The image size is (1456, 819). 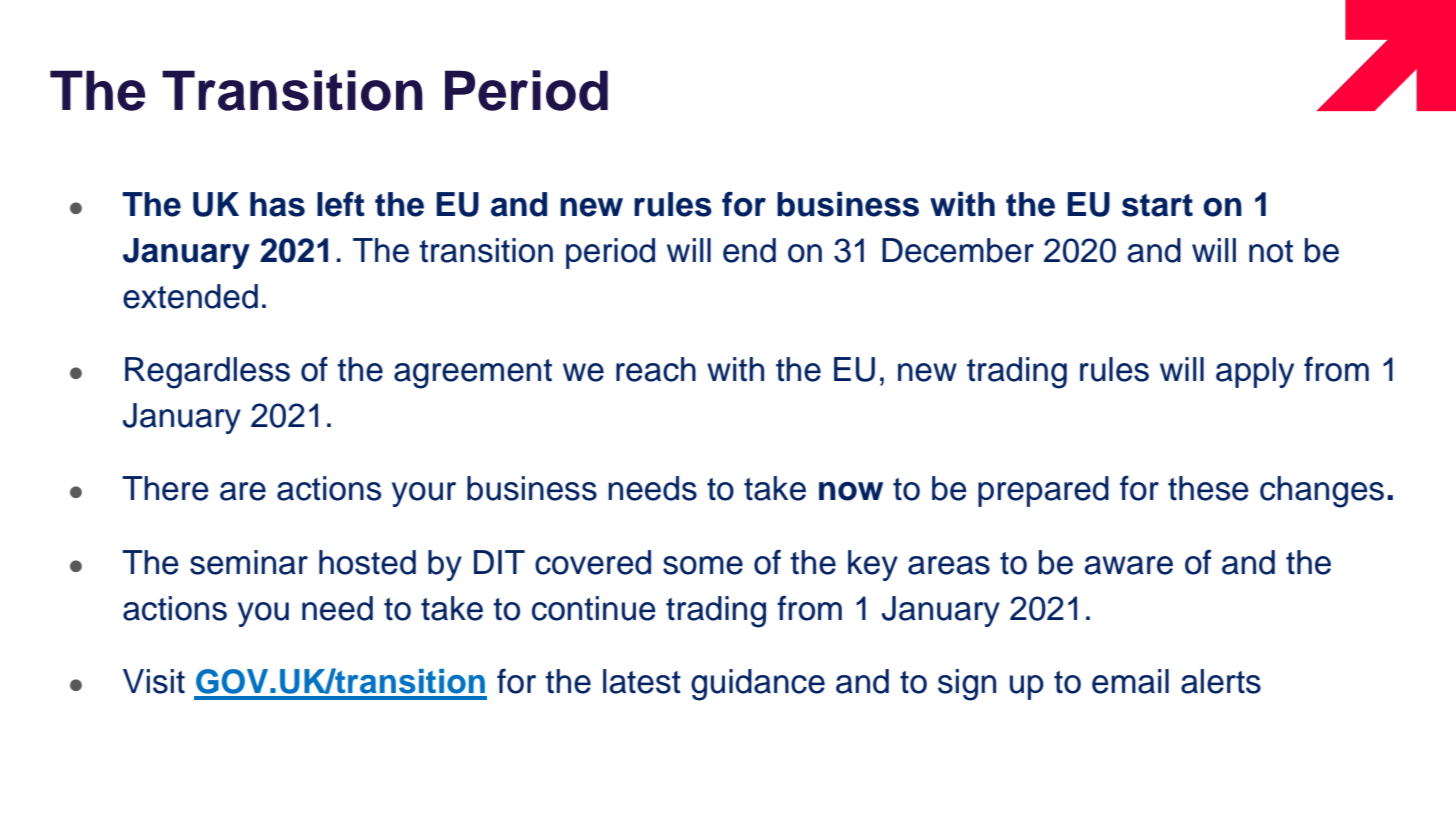 What do you see at coordinates (154, 681) in the image?
I see `Visit` at bounding box center [154, 681].
